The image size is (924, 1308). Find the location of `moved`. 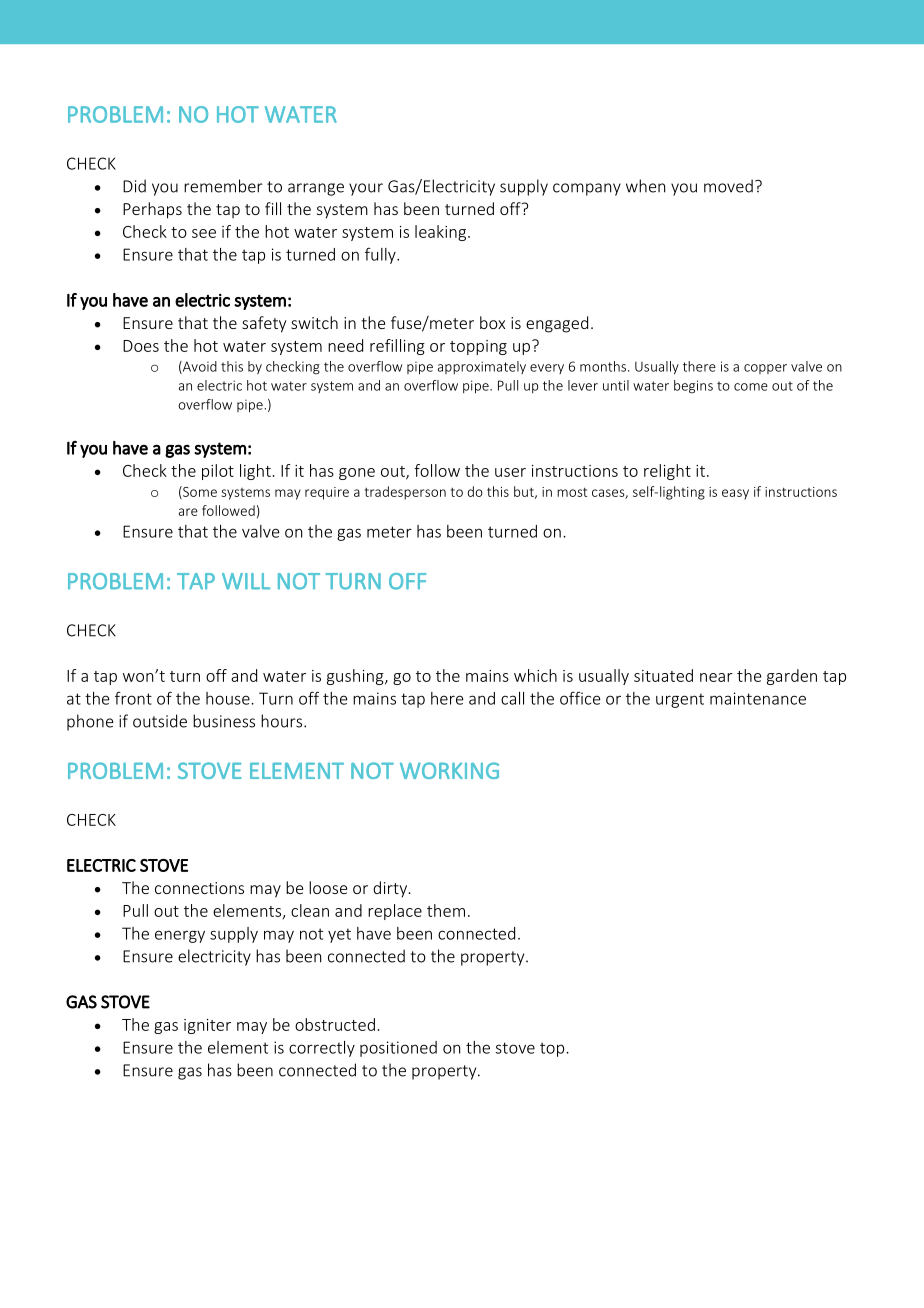

moved is located at coordinates (728, 186).
